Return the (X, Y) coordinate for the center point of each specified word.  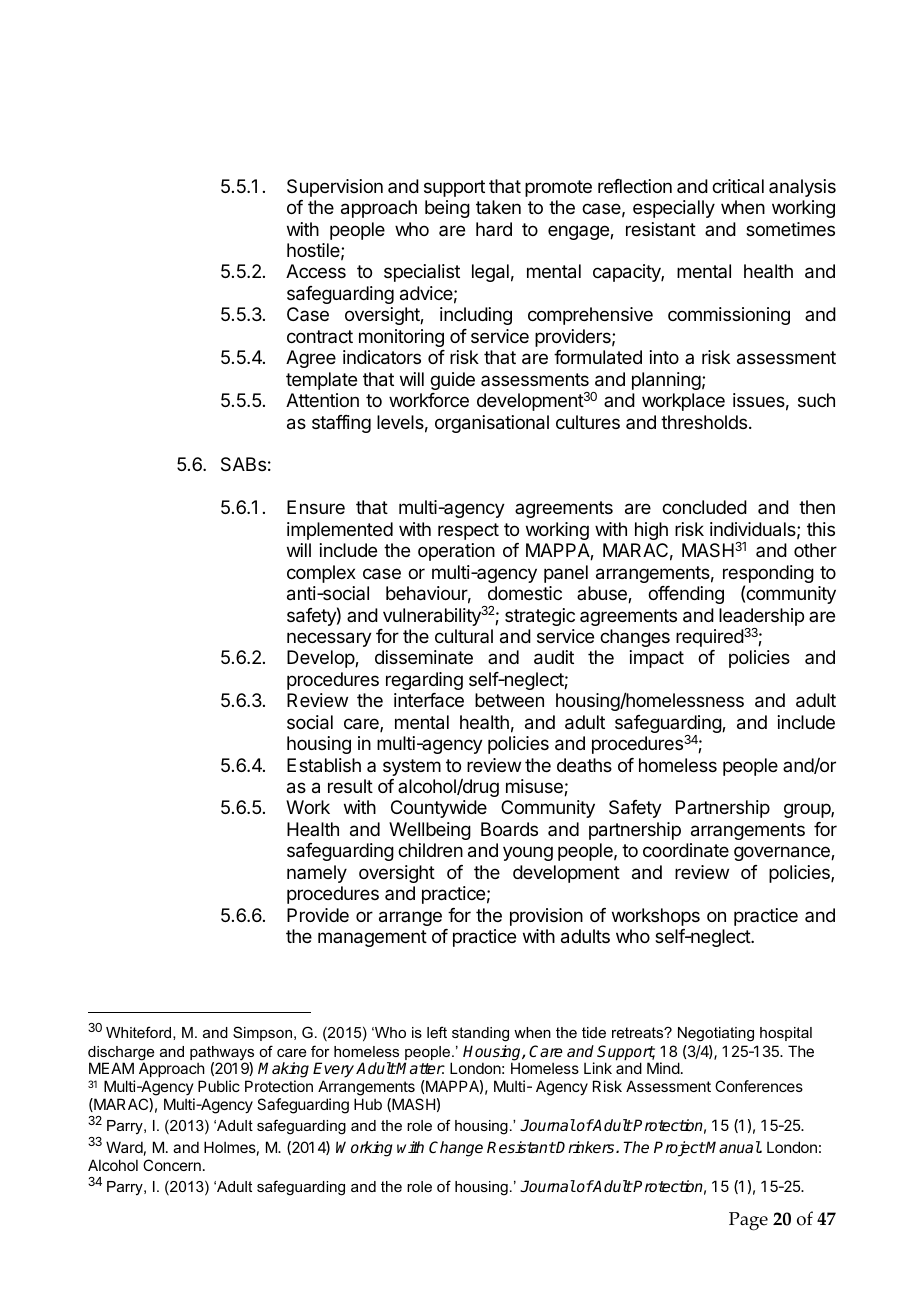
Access (316, 271)
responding (768, 575)
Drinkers (586, 1147)
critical (738, 186)
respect (468, 531)
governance (783, 853)
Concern (172, 1165)
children (430, 850)
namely (317, 874)
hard (494, 229)
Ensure (316, 507)
